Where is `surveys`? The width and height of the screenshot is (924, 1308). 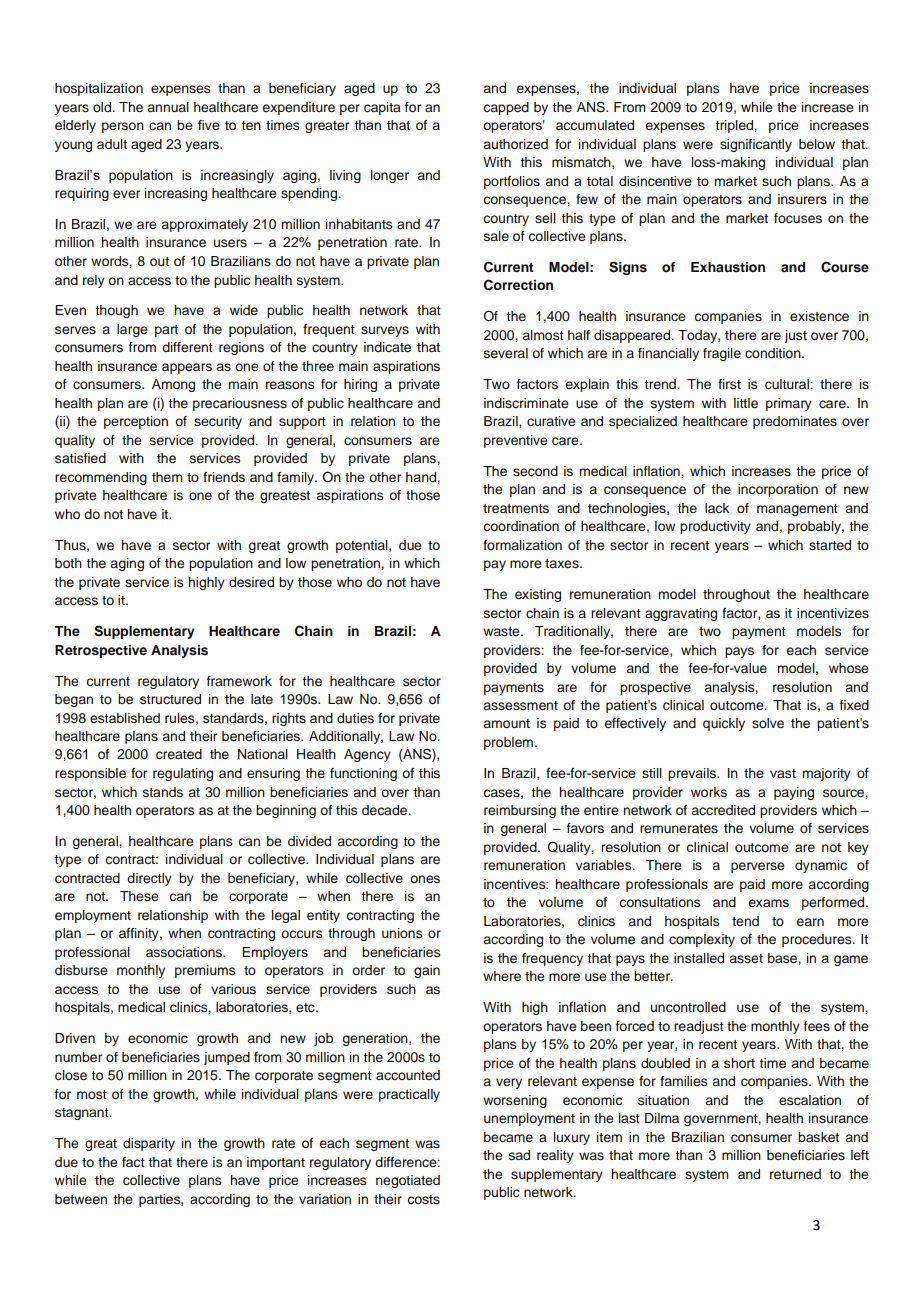 surveys is located at coordinates (385, 331).
